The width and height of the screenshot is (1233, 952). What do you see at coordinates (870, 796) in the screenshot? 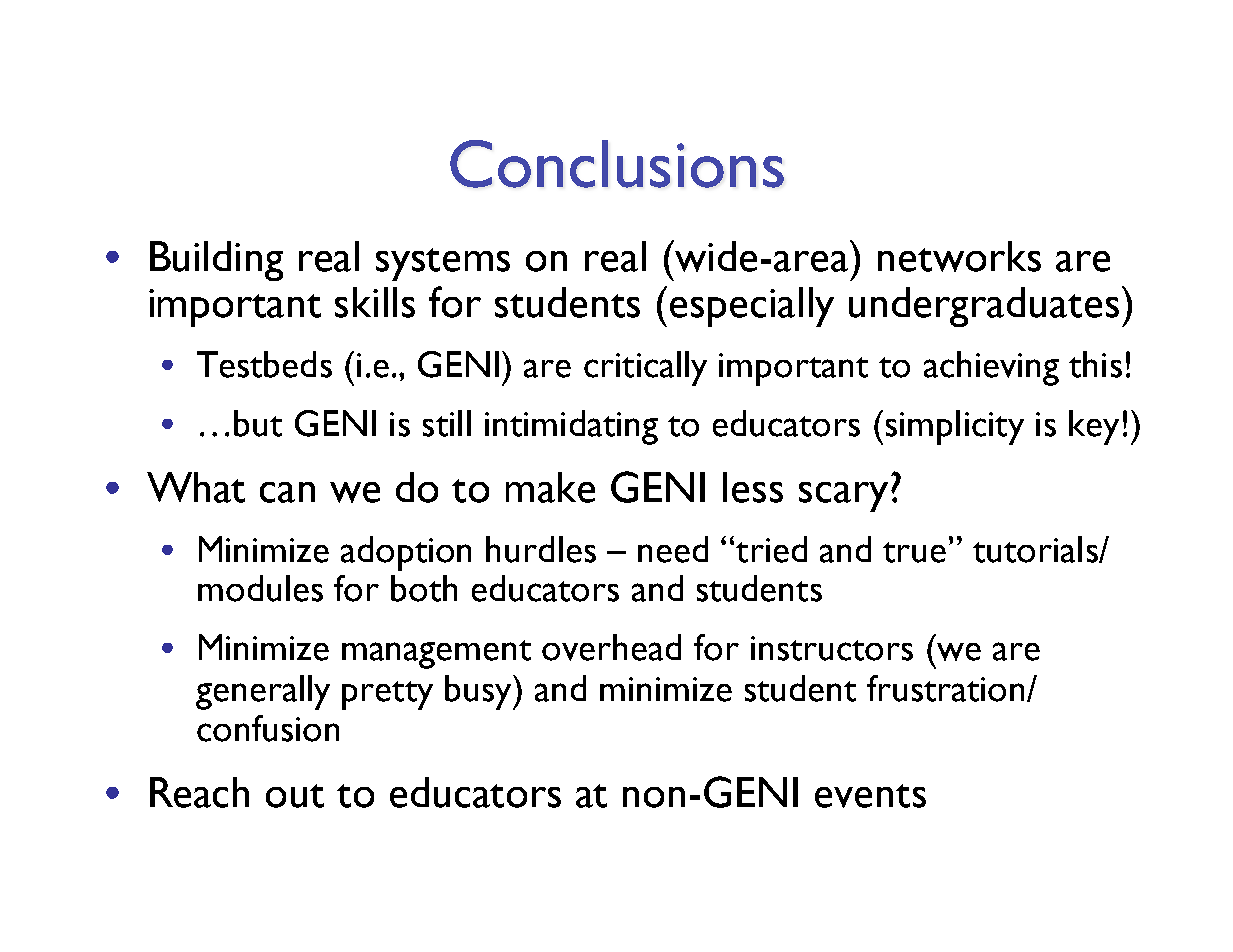
I see `events` at bounding box center [870, 796].
